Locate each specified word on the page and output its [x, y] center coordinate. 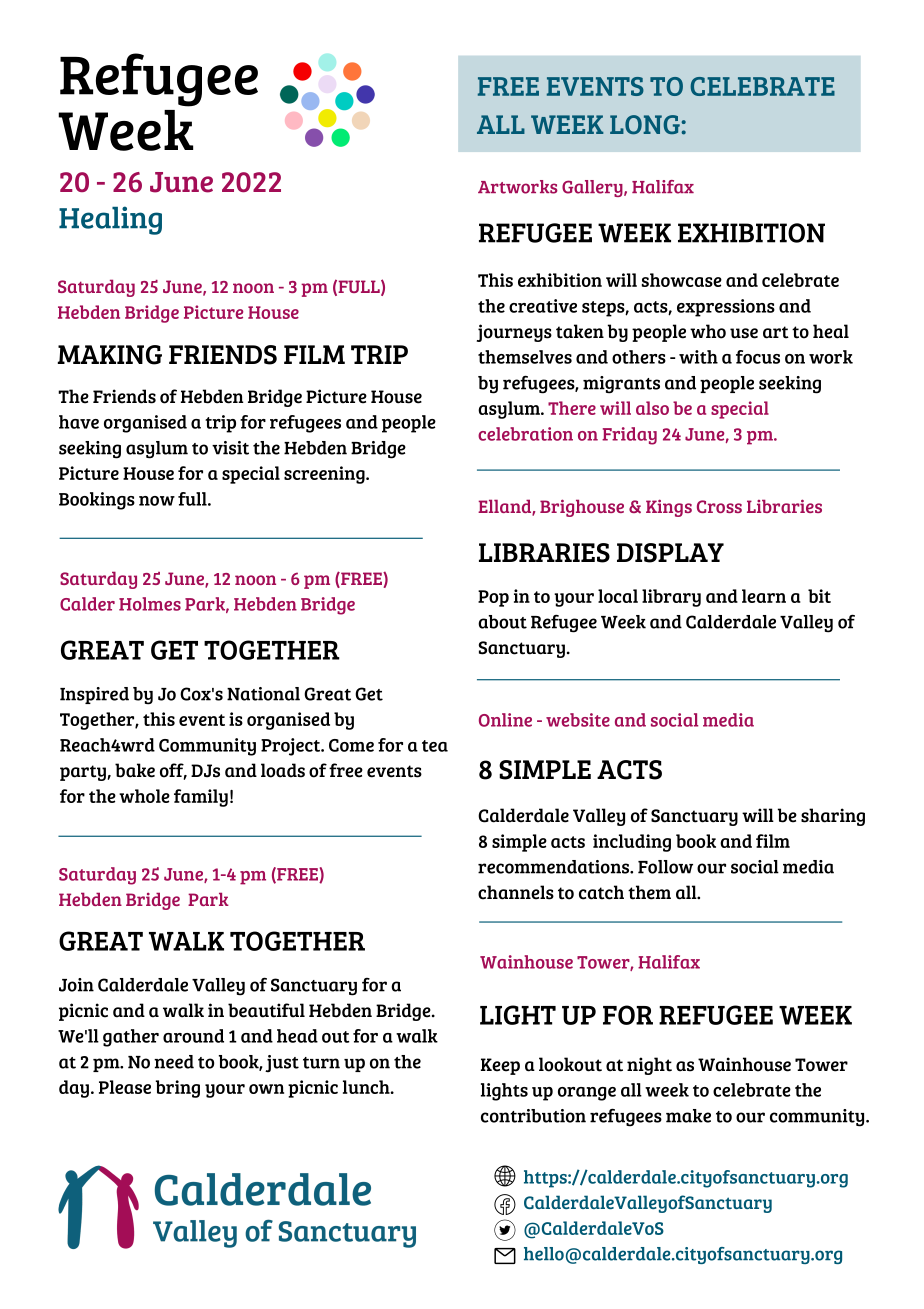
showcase [682, 280]
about [502, 622]
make [688, 1116]
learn [764, 596]
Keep [500, 1066]
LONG [645, 124]
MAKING [110, 355]
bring [178, 1089]
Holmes [150, 604]
